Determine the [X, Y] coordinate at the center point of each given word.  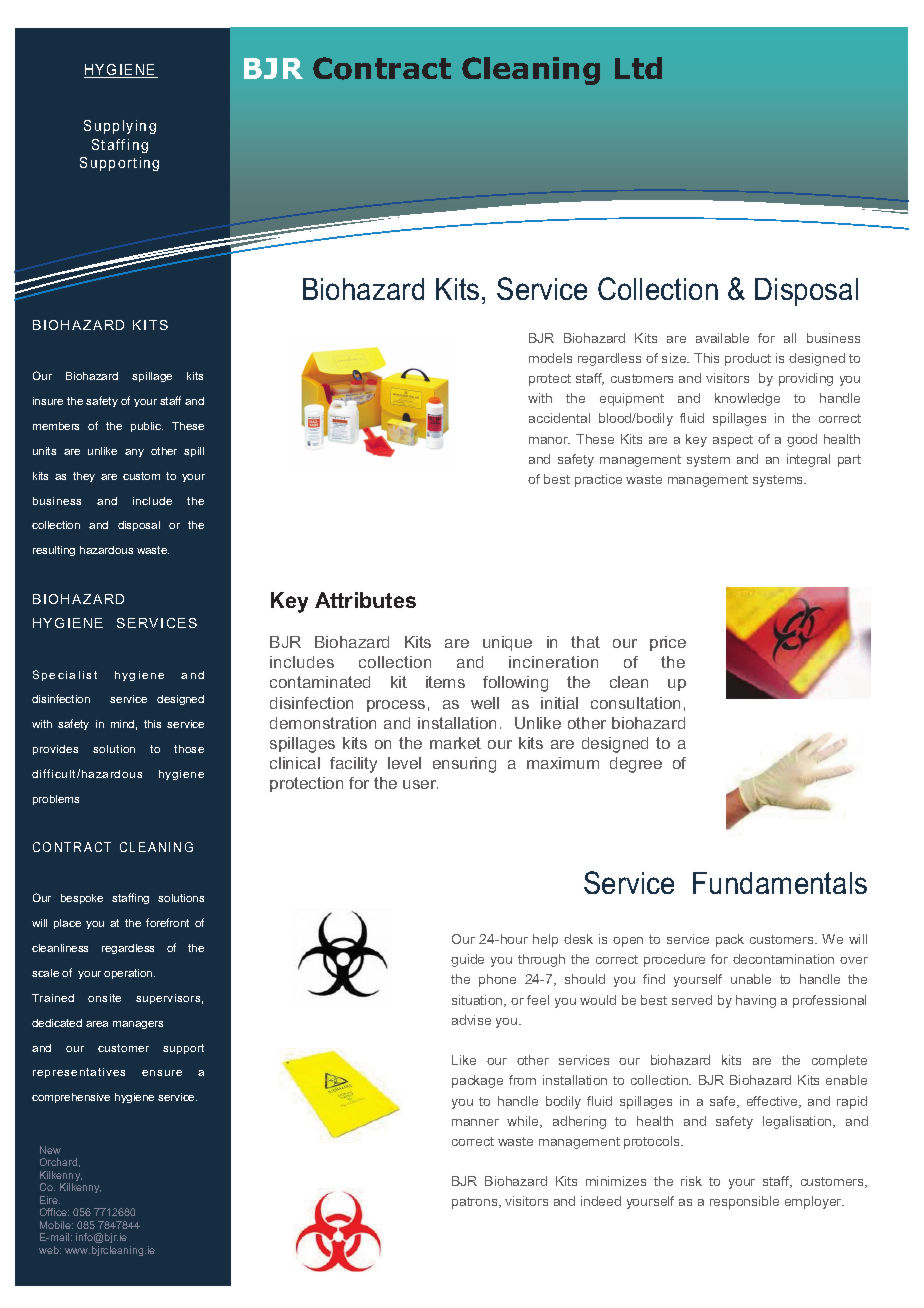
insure [48, 401]
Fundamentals [780, 883]
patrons [476, 1203]
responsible [744, 1202]
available [722, 338]
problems [56, 800]
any [134, 453]
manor [549, 440]
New [50, 1150]
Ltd [638, 68]
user [420, 784]
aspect [733, 441]
